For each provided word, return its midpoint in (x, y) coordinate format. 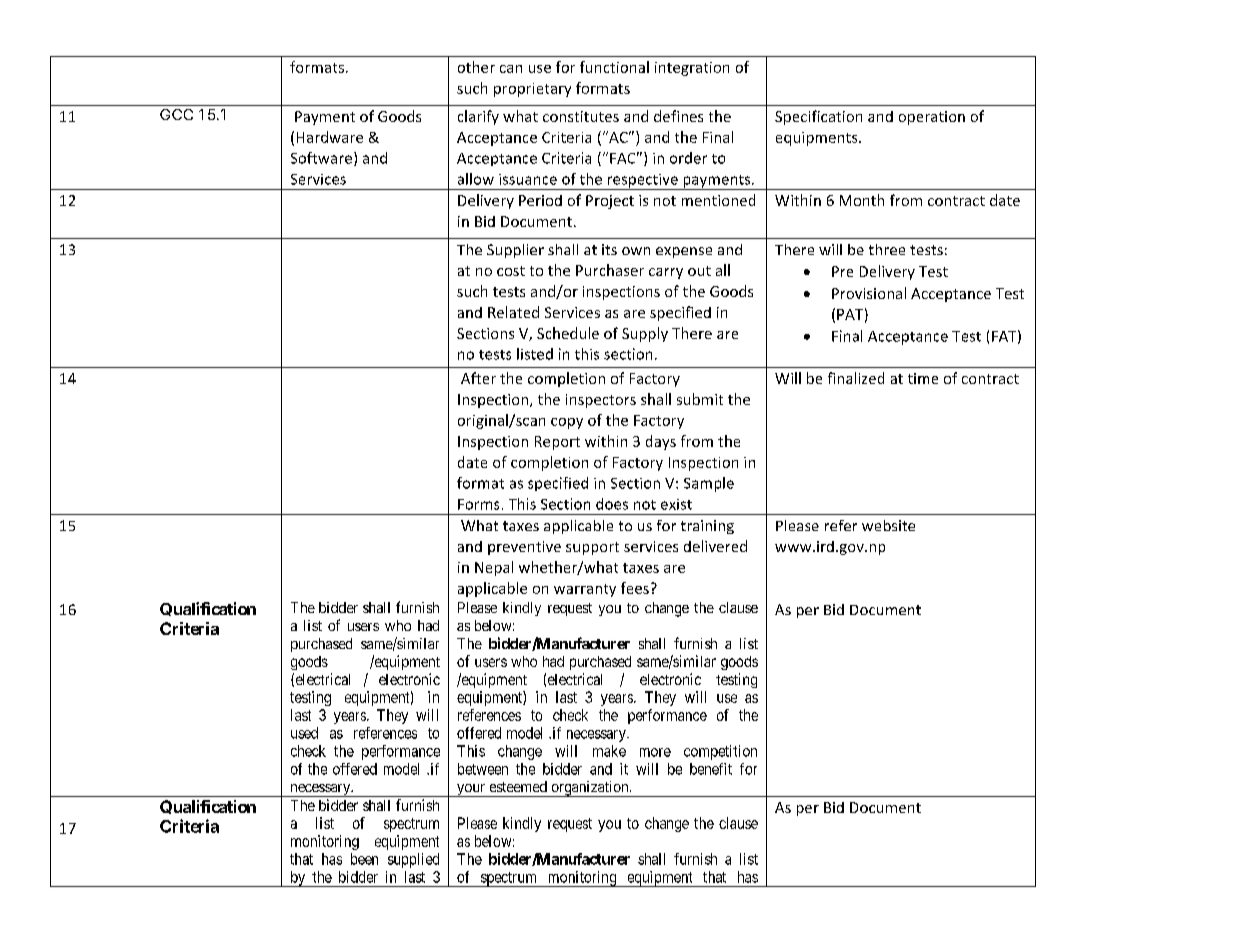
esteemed (518, 786)
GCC (176, 114)
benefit (711, 769)
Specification (818, 117)
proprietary (532, 90)
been (364, 859)
